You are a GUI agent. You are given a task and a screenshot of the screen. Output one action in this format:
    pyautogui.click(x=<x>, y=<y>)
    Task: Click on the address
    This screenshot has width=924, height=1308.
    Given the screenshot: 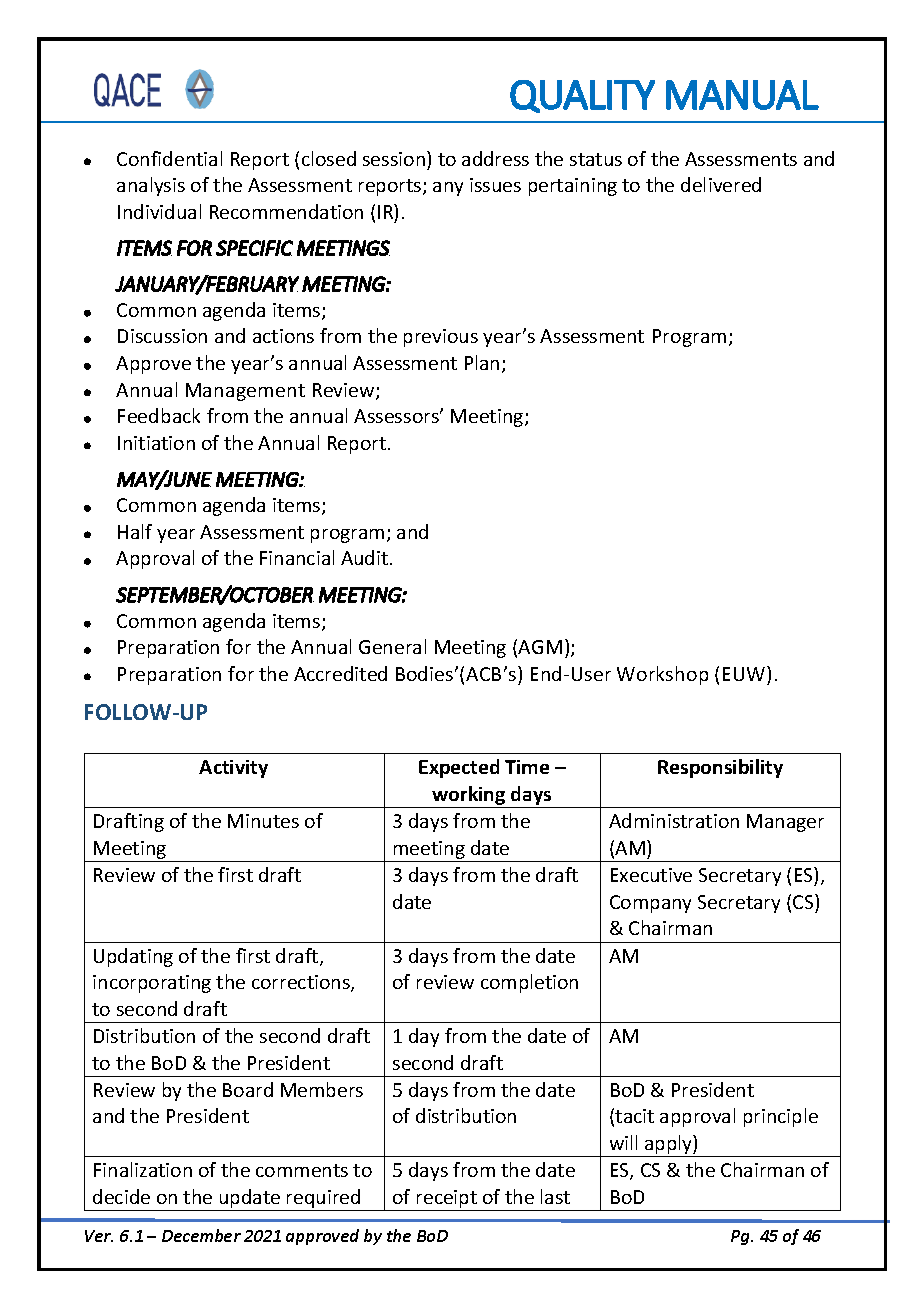 What is the action you would take?
    pyautogui.click(x=495, y=158)
